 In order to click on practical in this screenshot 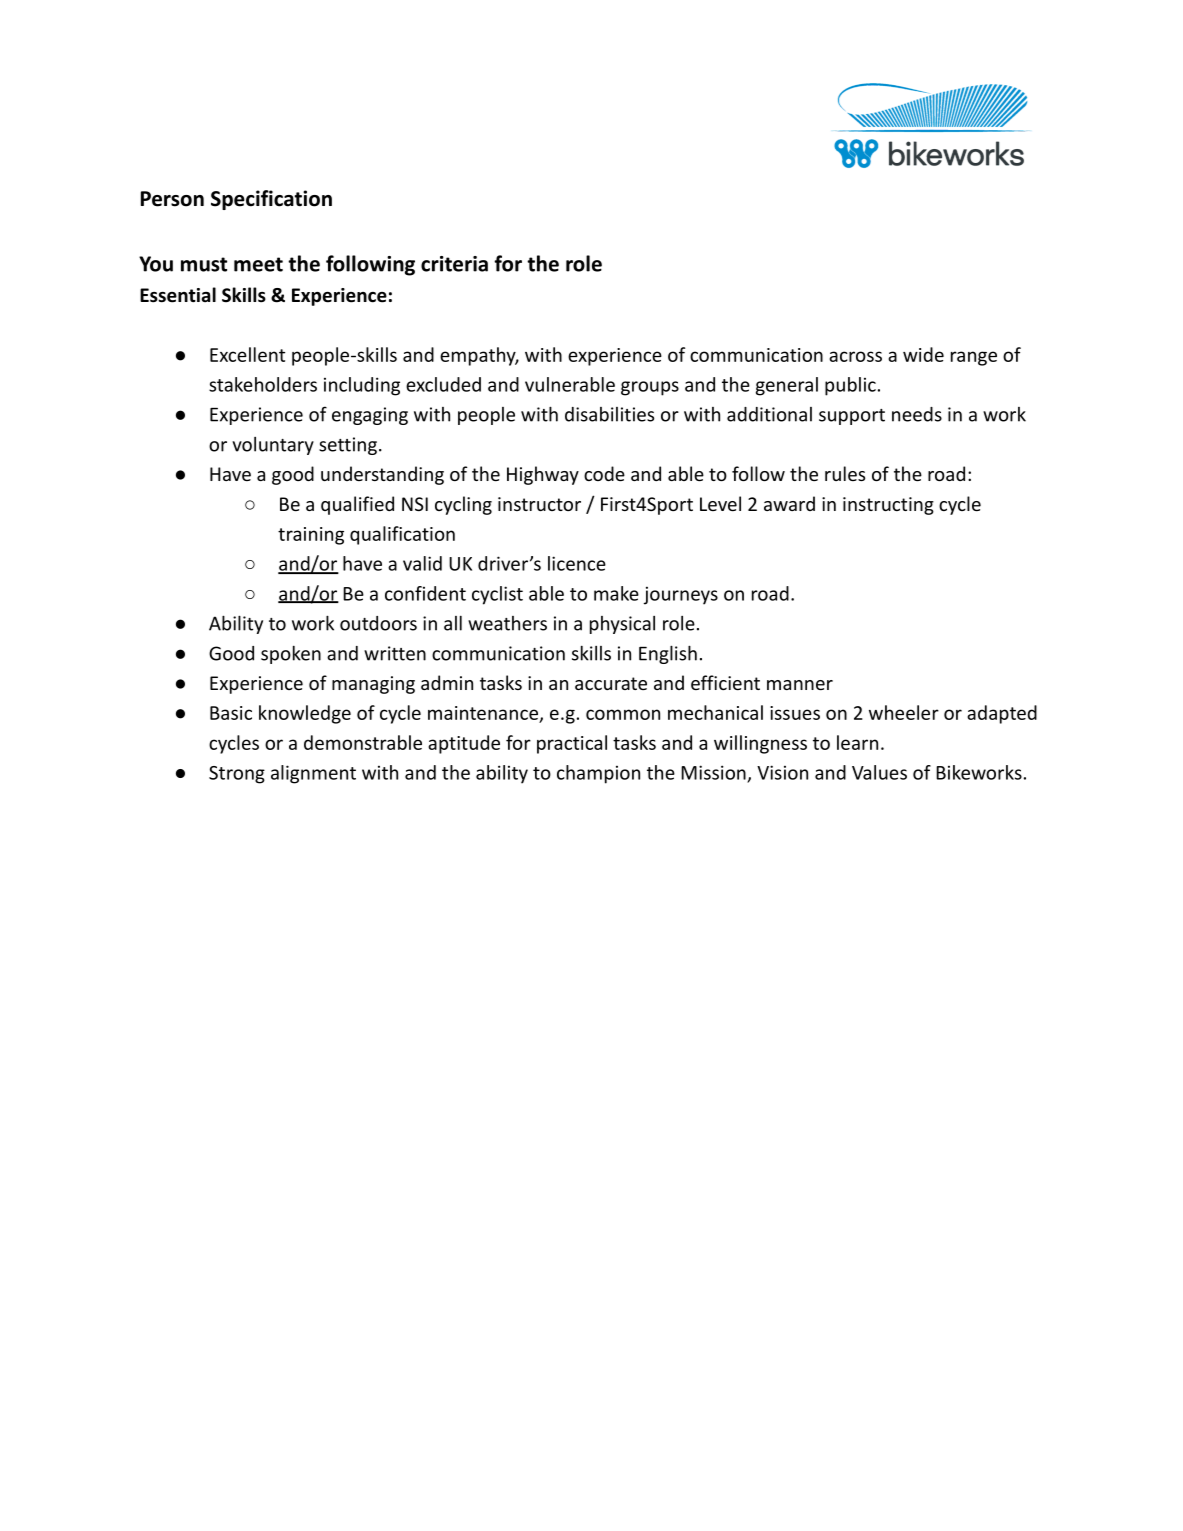, I will do `click(572, 744)`.
